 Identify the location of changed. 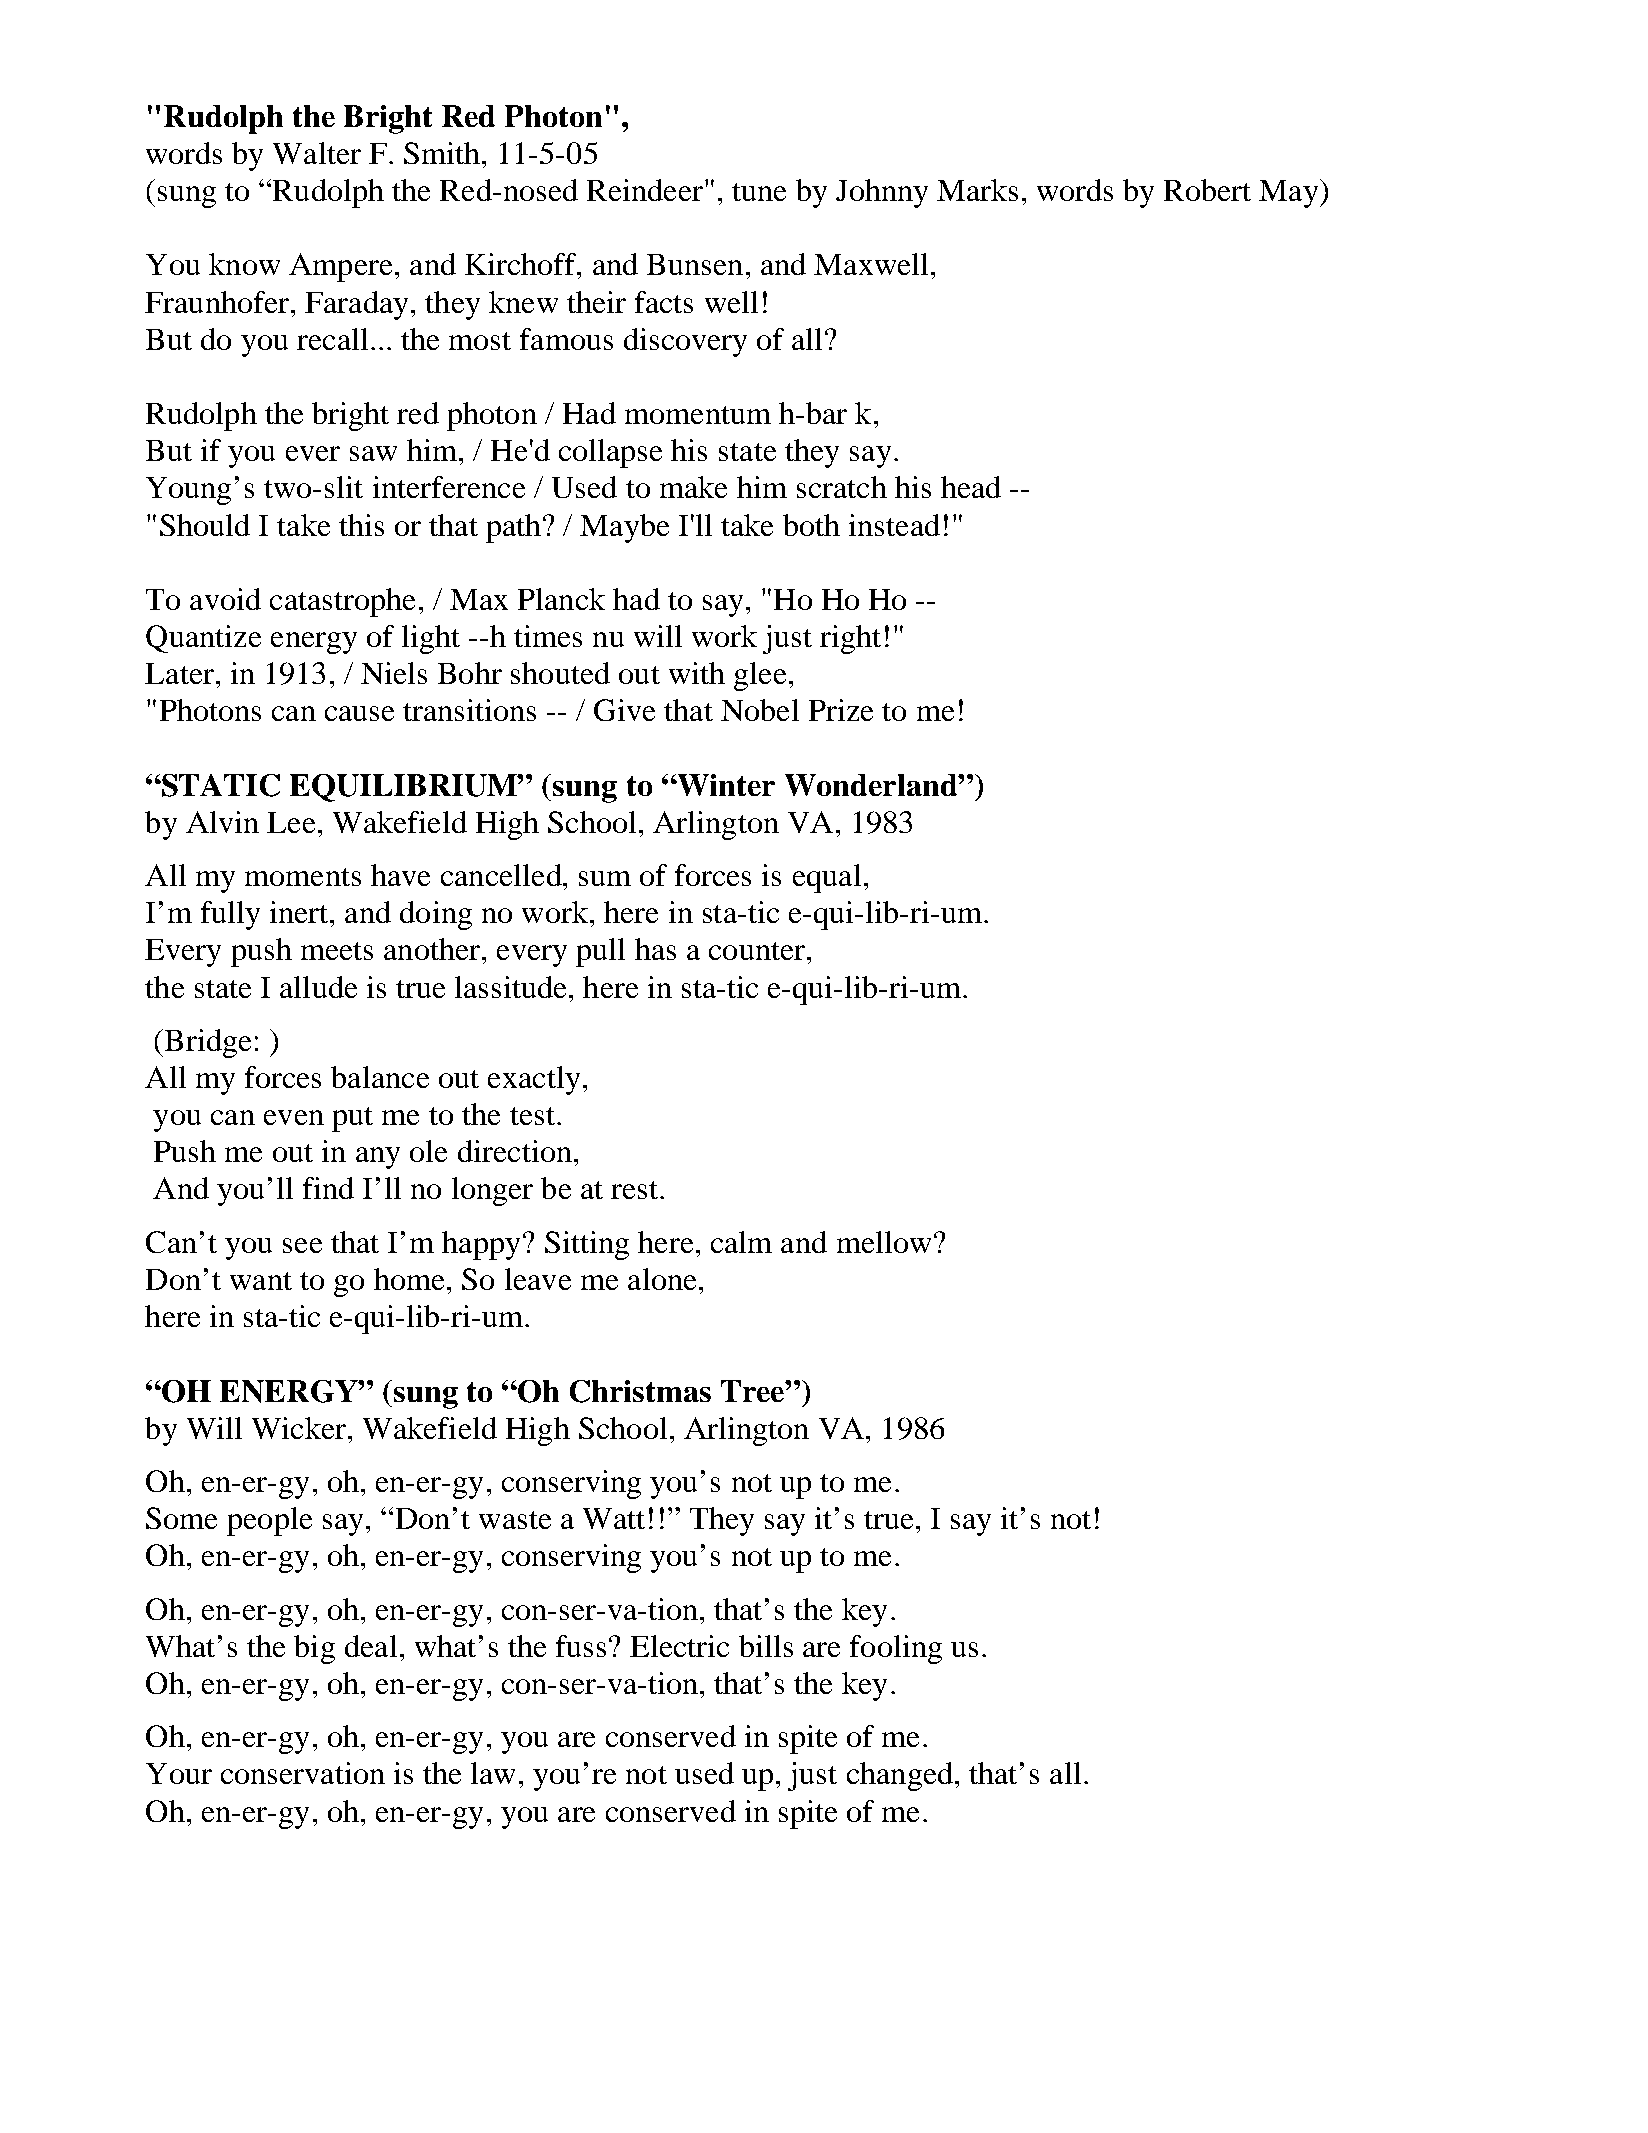
(900, 1776).
